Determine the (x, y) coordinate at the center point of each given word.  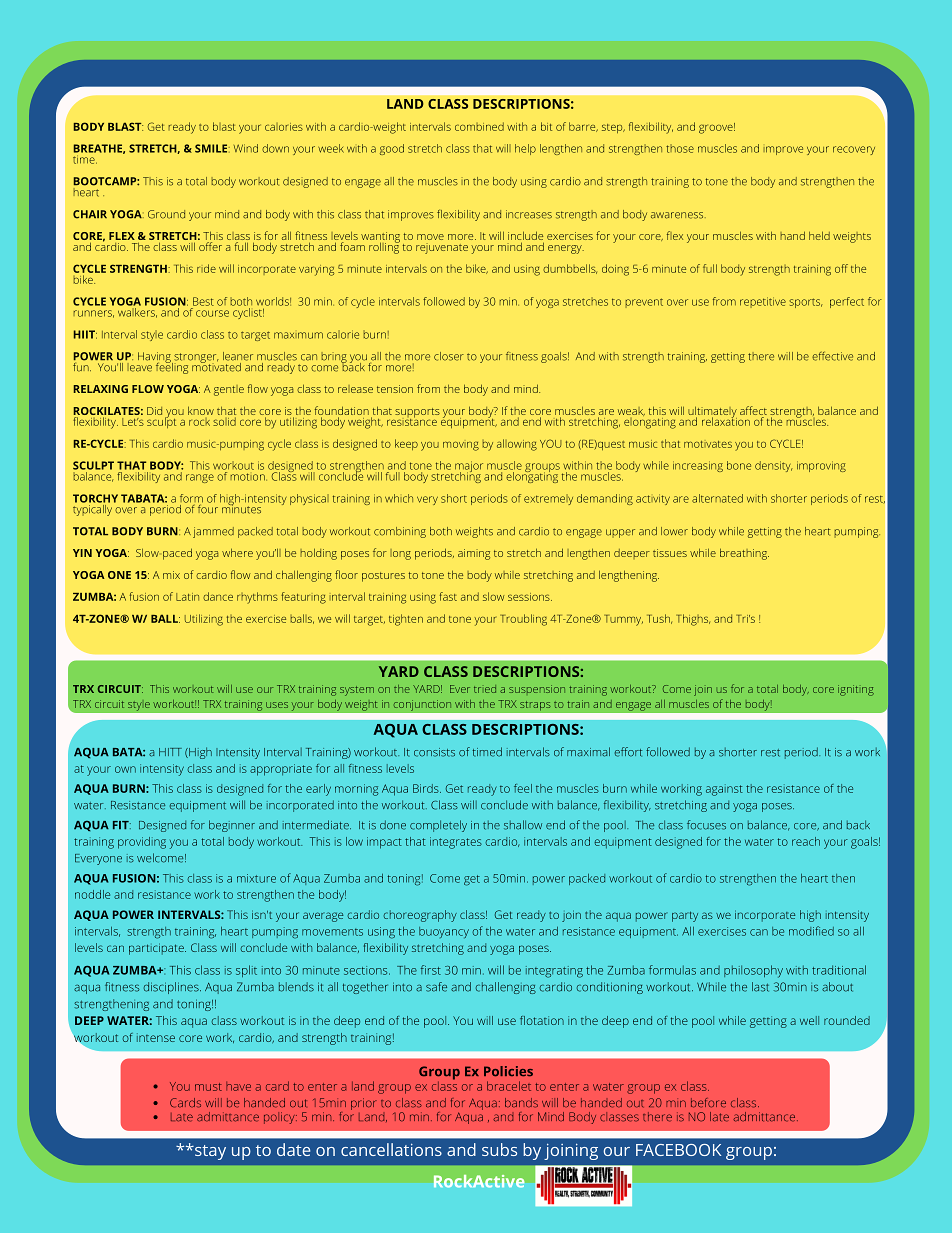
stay (209, 1152)
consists (434, 752)
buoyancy (444, 932)
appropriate (281, 770)
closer (449, 356)
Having (155, 358)
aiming (474, 554)
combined (479, 126)
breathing (744, 554)
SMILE (212, 148)
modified (811, 931)
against (724, 790)
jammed (213, 532)
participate (157, 949)
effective (832, 356)
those (680, 148)
